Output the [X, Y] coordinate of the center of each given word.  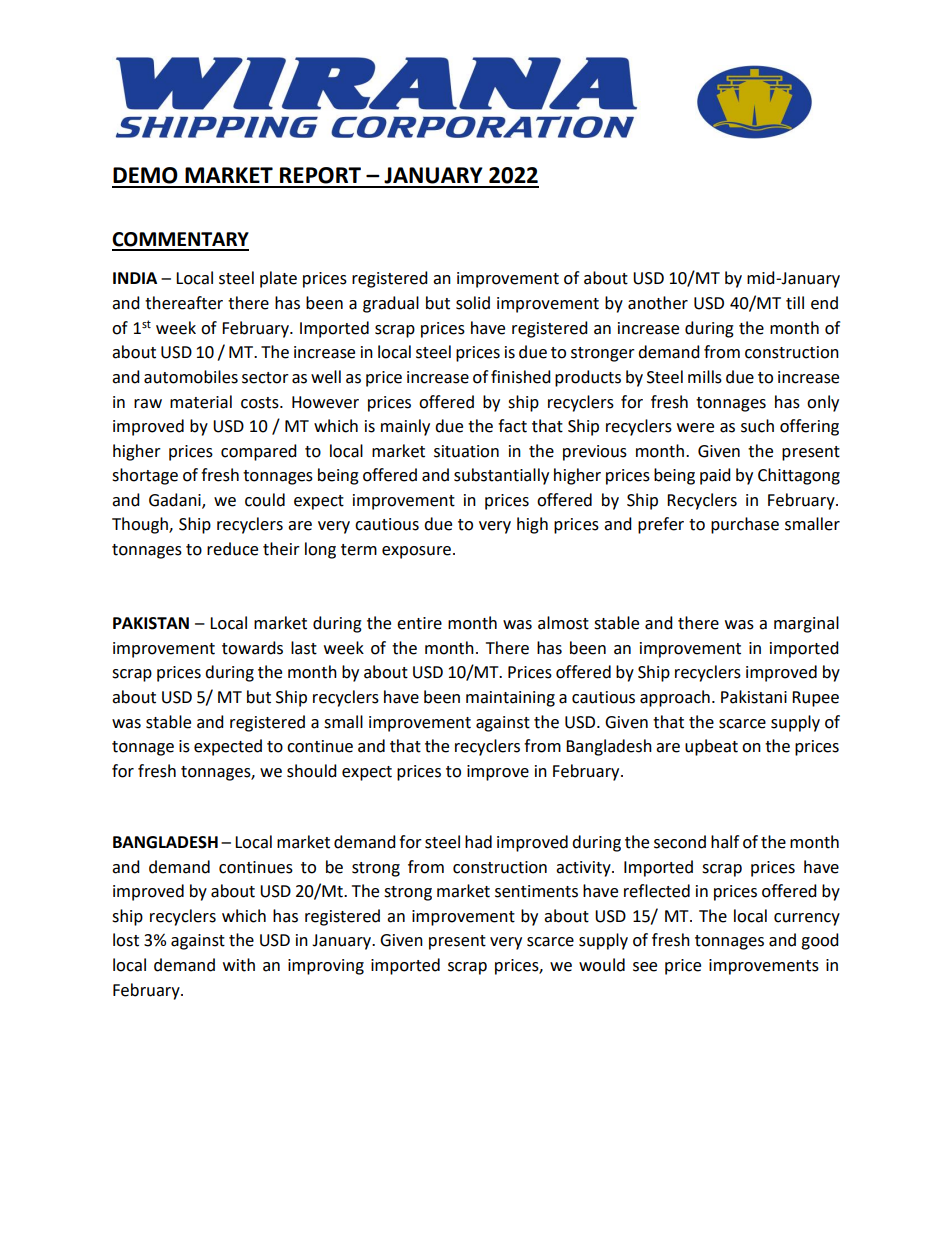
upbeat [711, 747]
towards [252, 648]
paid [715, 476]
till [795, 303]
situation [466, 451]
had [478, 842]
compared [259, 452]
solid [473, 303]
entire [419, 623]
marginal [806, 624]
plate [278, 279]
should [312, 771]
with [239, 965]
